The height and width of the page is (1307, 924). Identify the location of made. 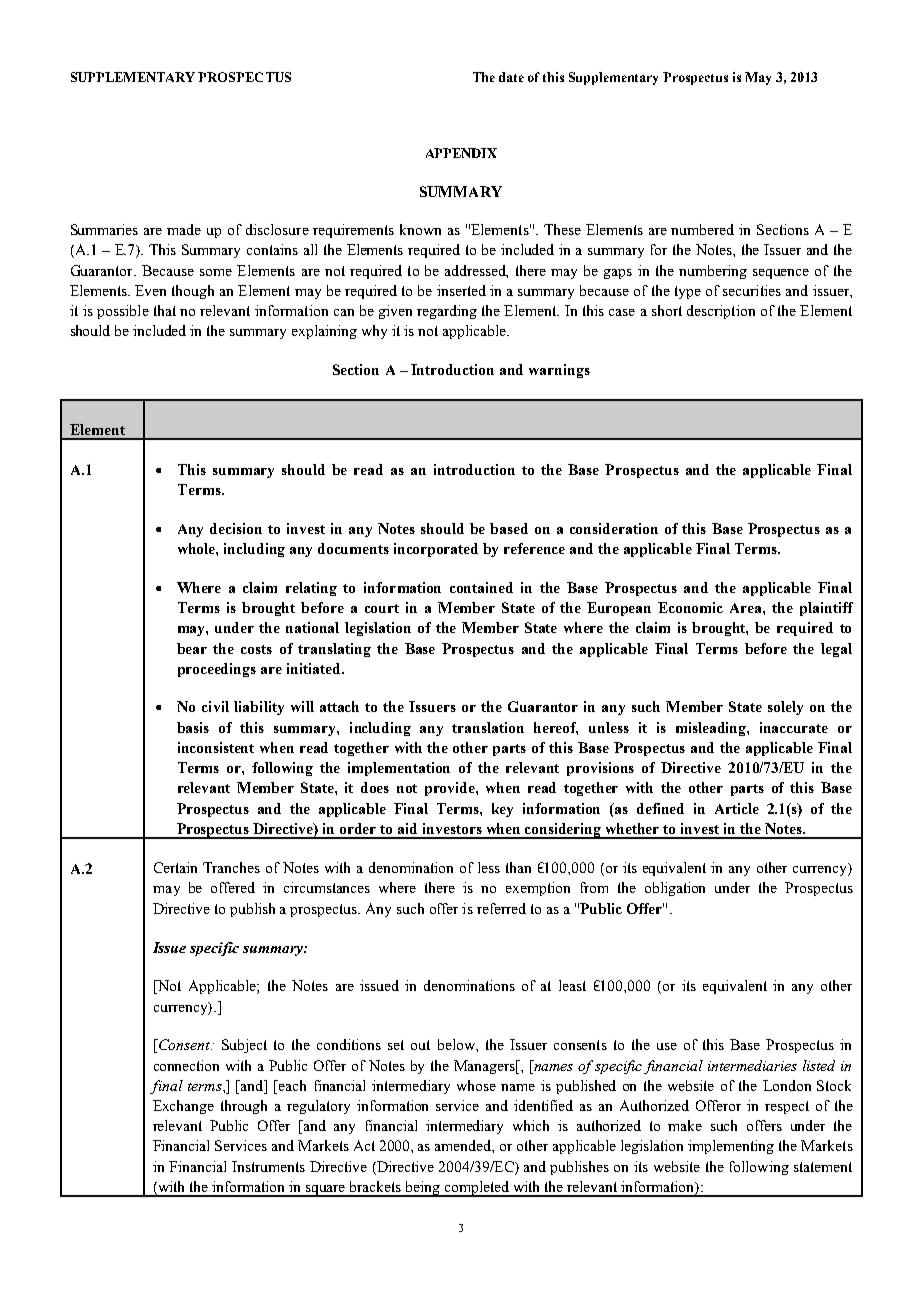
(184, 229).
